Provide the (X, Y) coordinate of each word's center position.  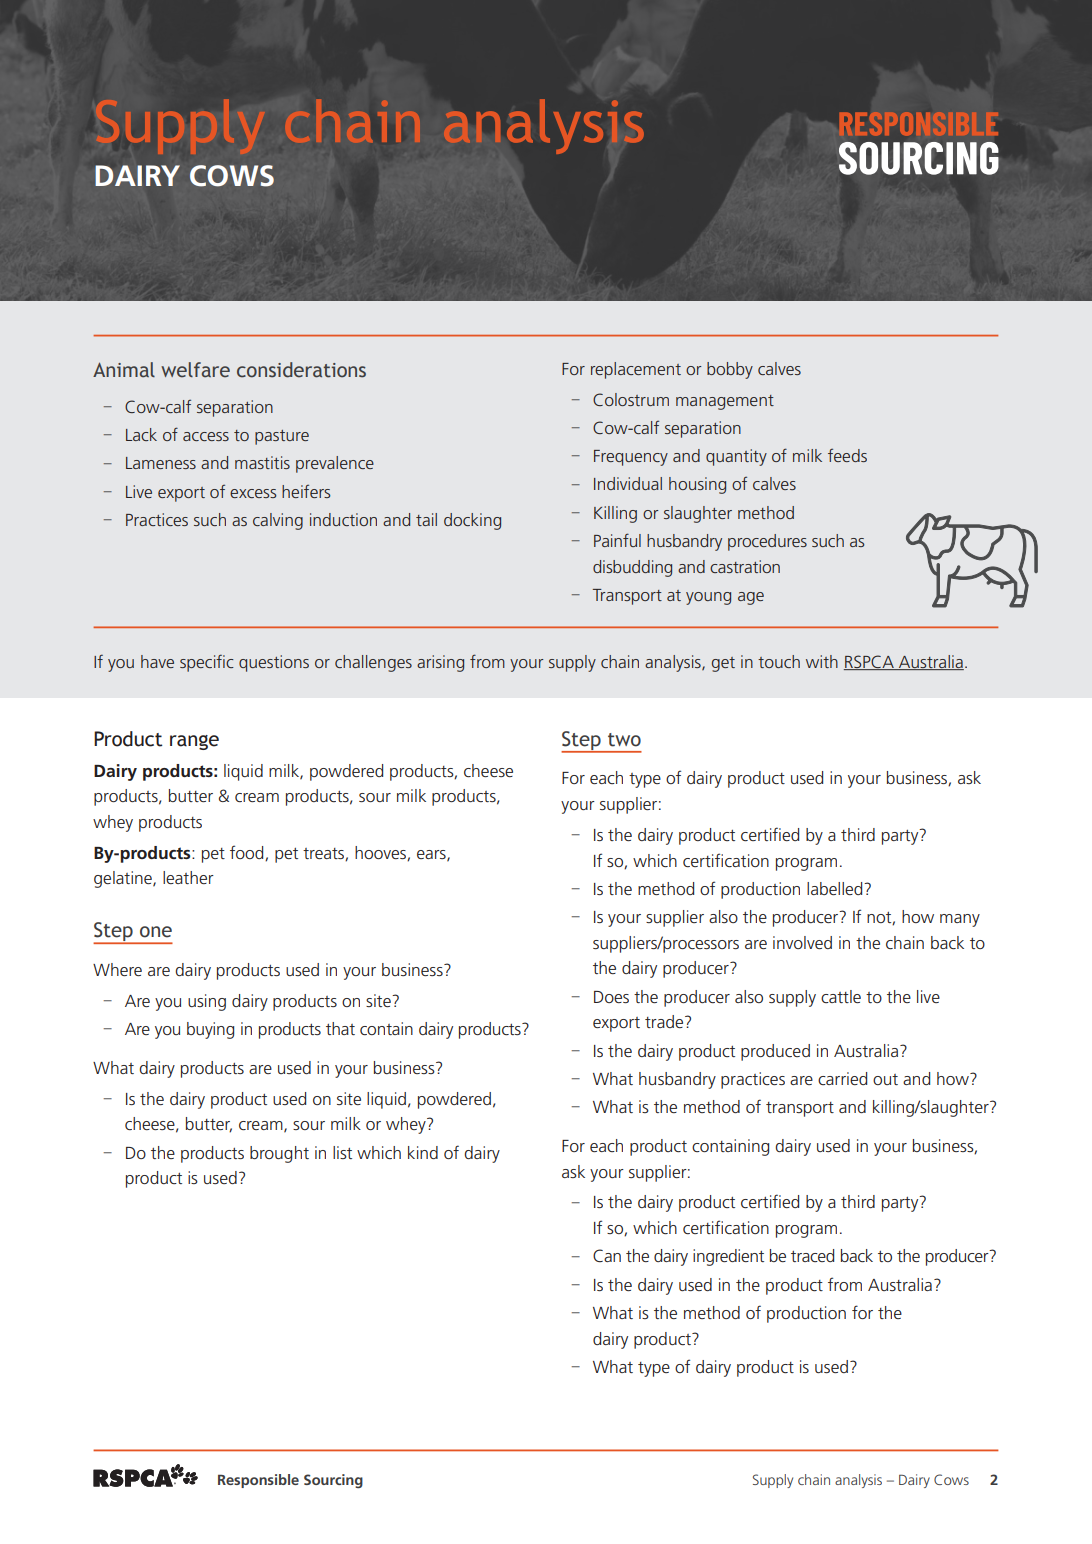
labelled (836, 888)
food (248, 853)
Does (611, 997)
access (206, 436)
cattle (841, 996)
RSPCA (870, 662)
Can (607, 1255)
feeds (847, 455)
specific (207, 663)
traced (812, 1255)
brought (279, 1154)
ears (432, 855)
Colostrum (631, 399)
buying (210, 1030)
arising (440, 663)
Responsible (258, 1481)
